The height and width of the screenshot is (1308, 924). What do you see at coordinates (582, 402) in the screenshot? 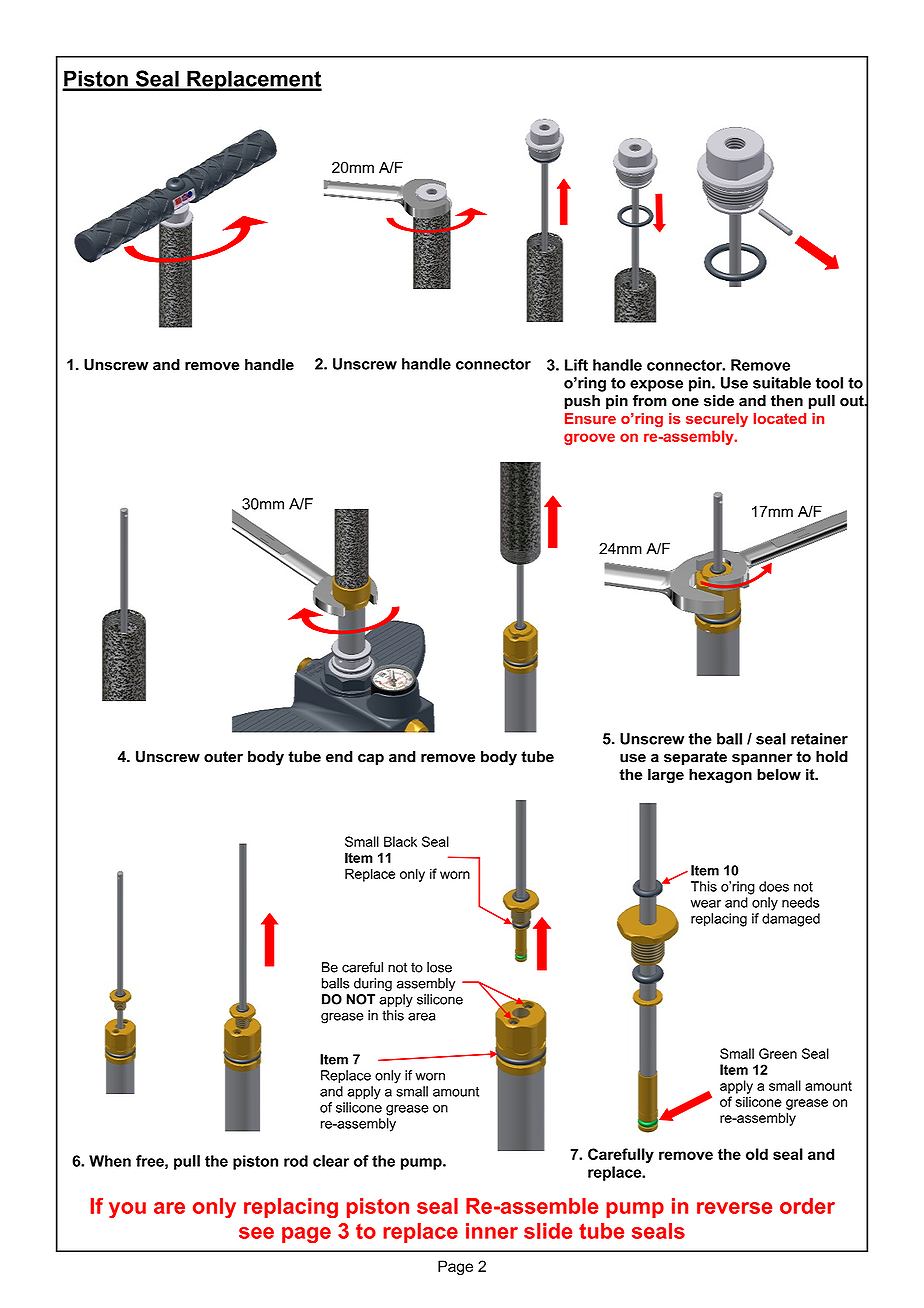
I see `push` at bounding box center [582, 402].
